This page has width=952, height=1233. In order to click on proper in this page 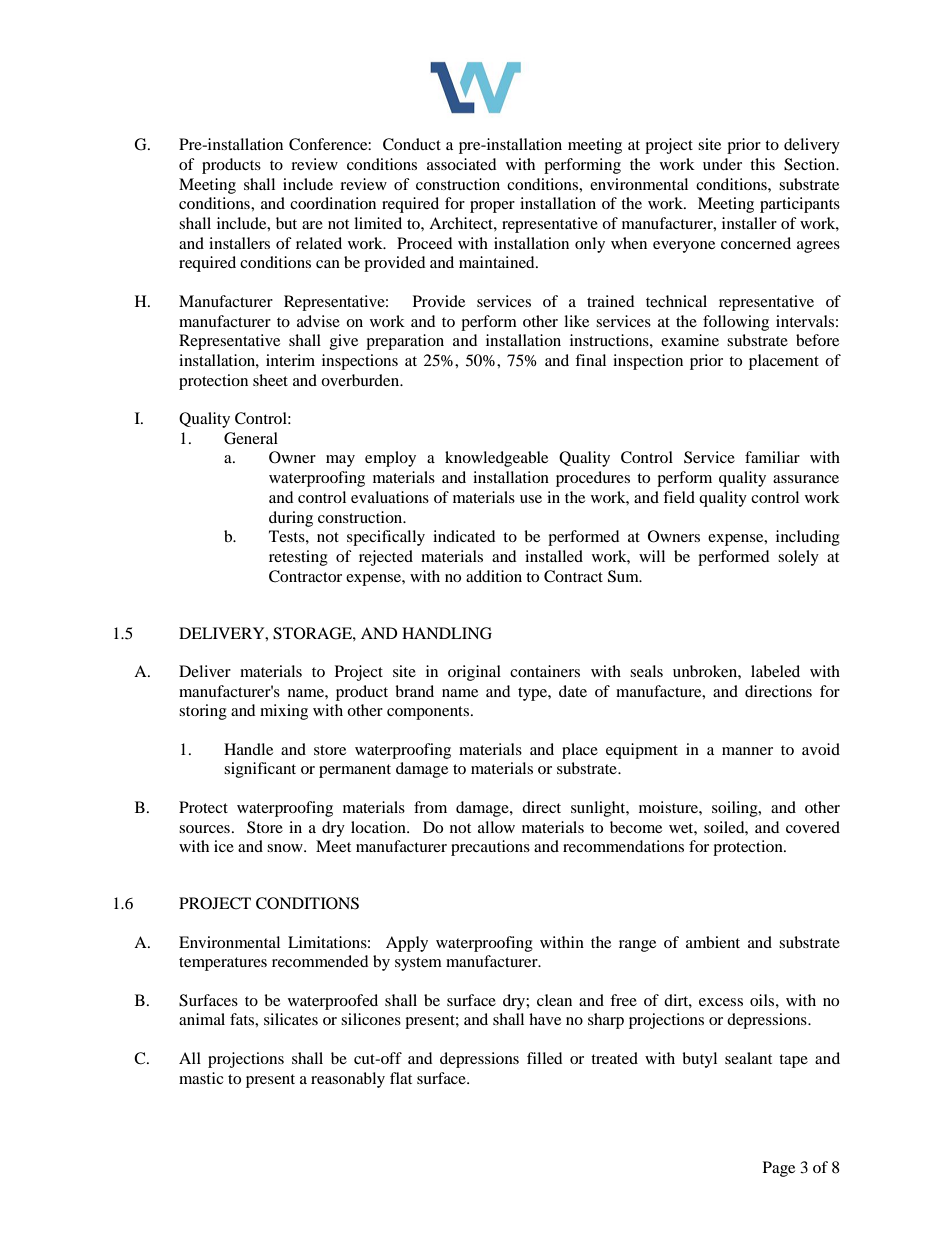, I will do `click(492, 207)`.
